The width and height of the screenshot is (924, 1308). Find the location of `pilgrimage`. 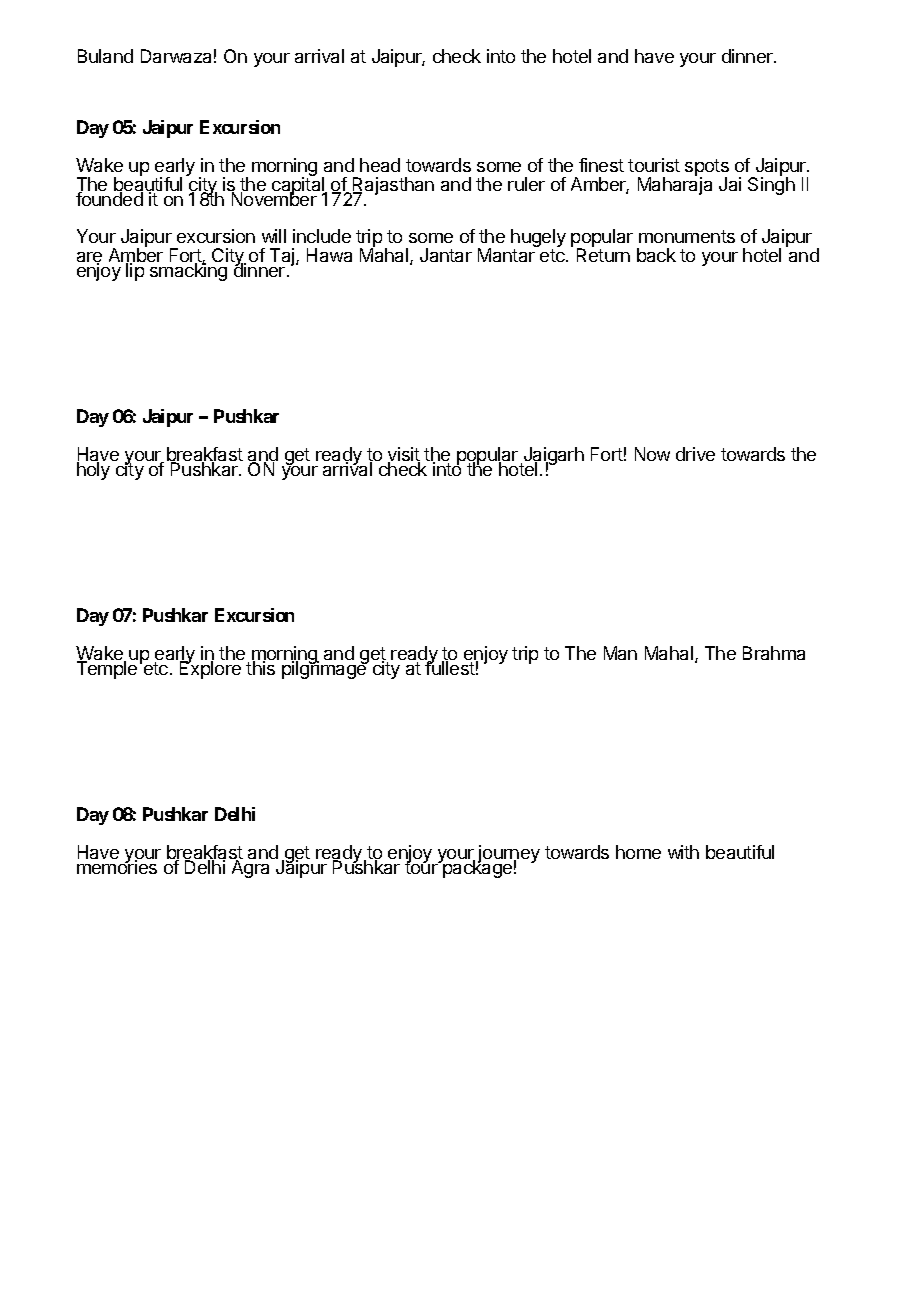

pilgrimage is located at coordinates (325, 669).
